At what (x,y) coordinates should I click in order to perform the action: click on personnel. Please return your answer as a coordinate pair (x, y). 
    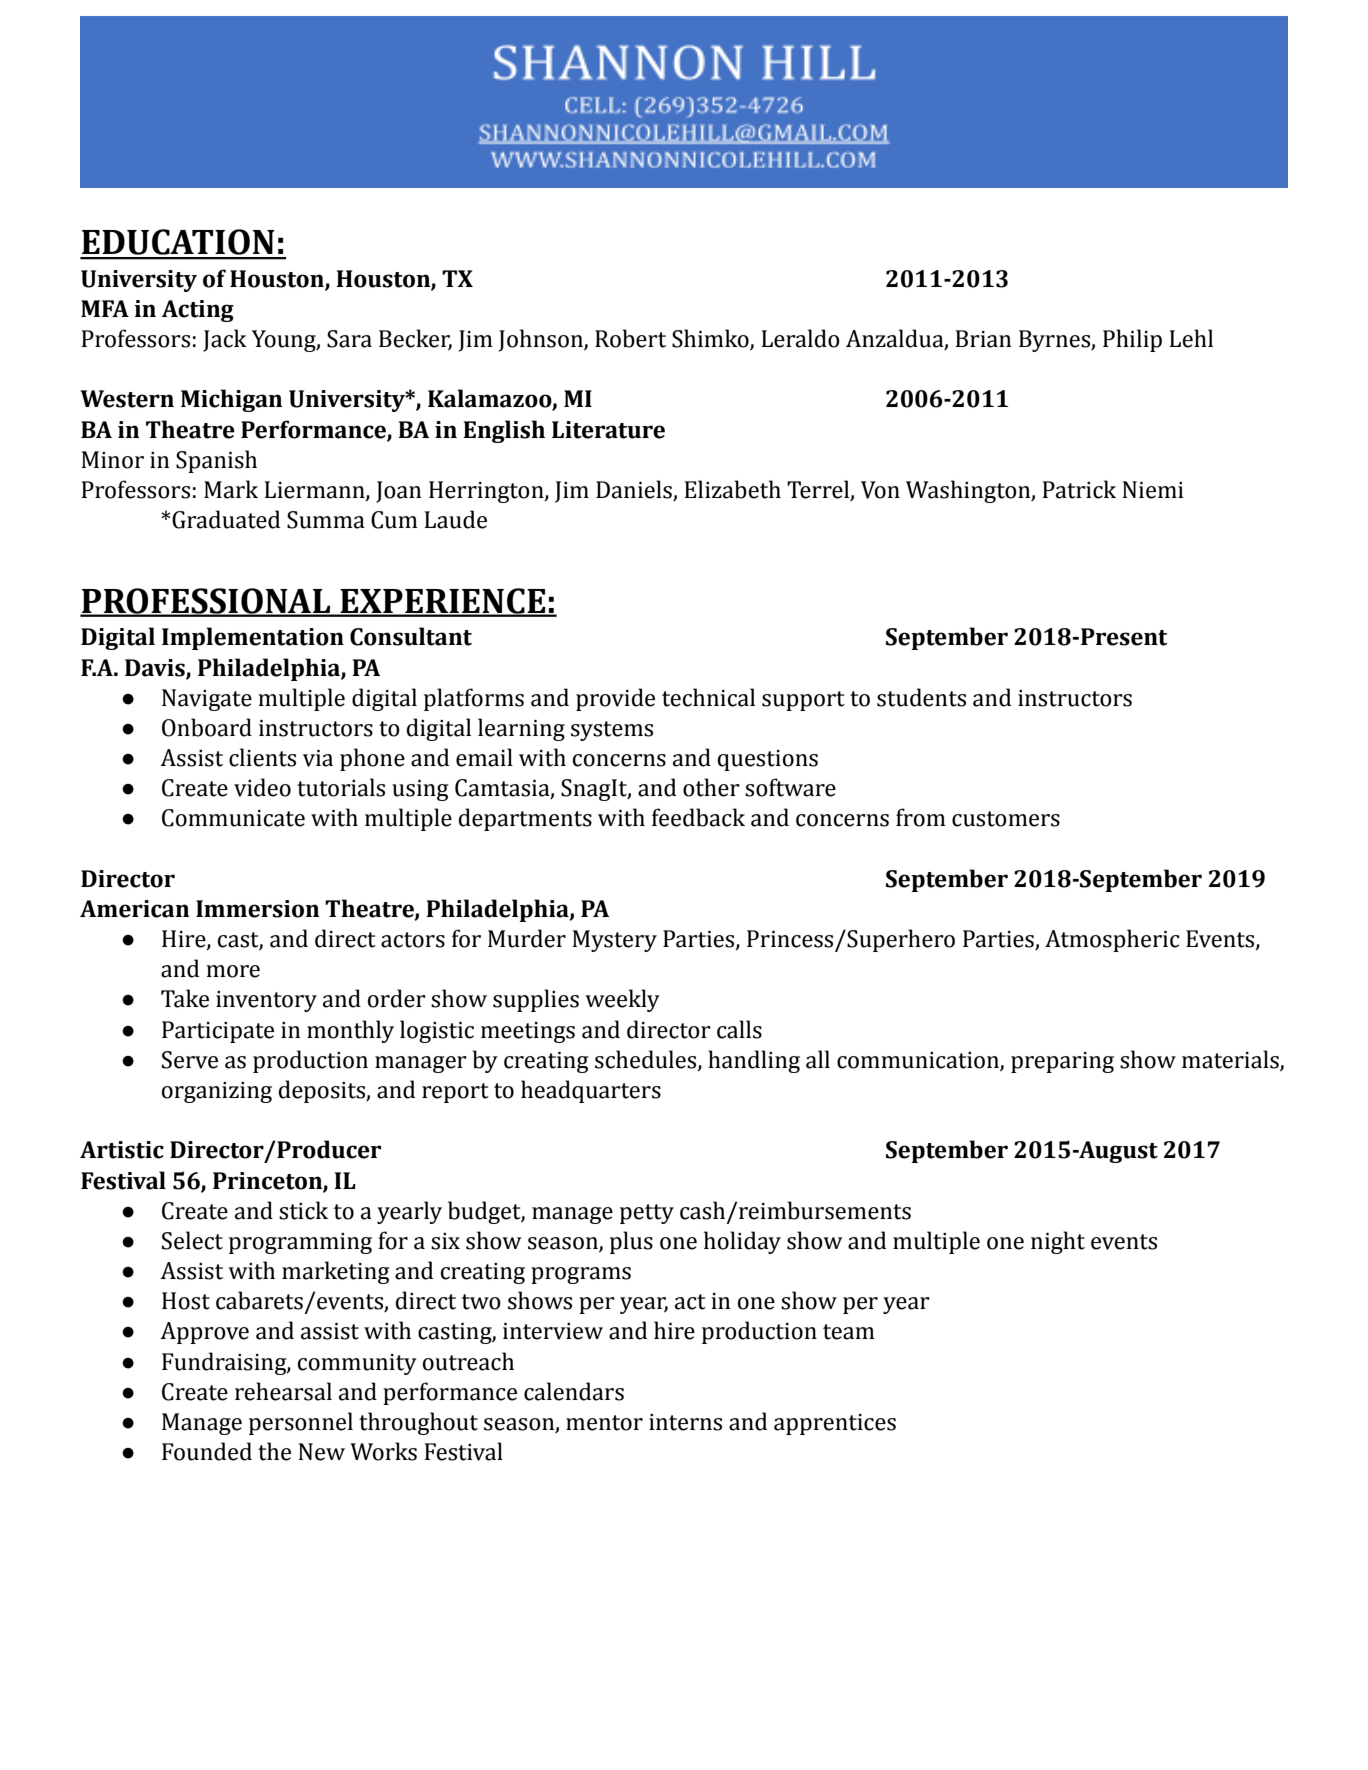
    Looking at the image, I should click on (301, 1423).
